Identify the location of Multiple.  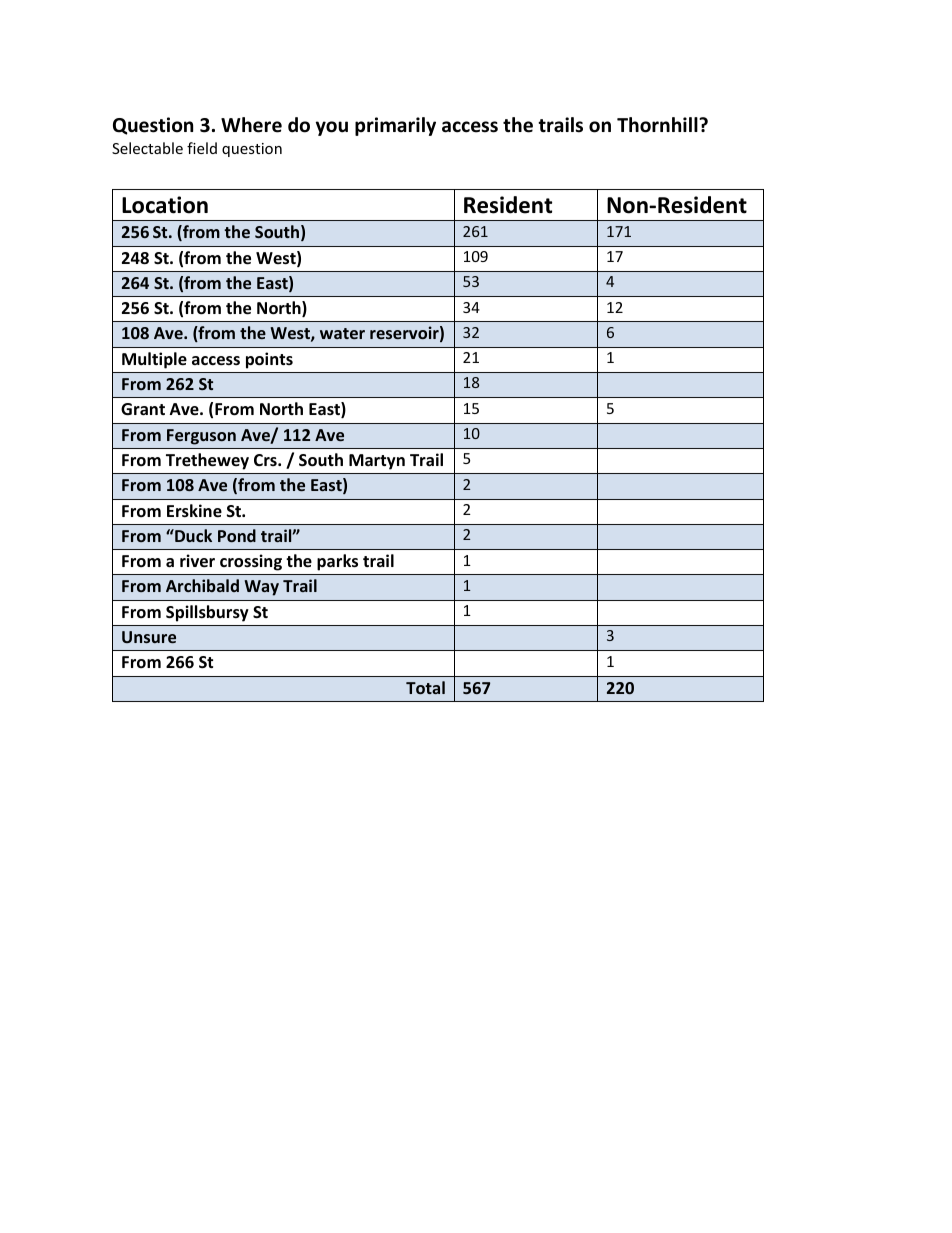
(154, 360).
